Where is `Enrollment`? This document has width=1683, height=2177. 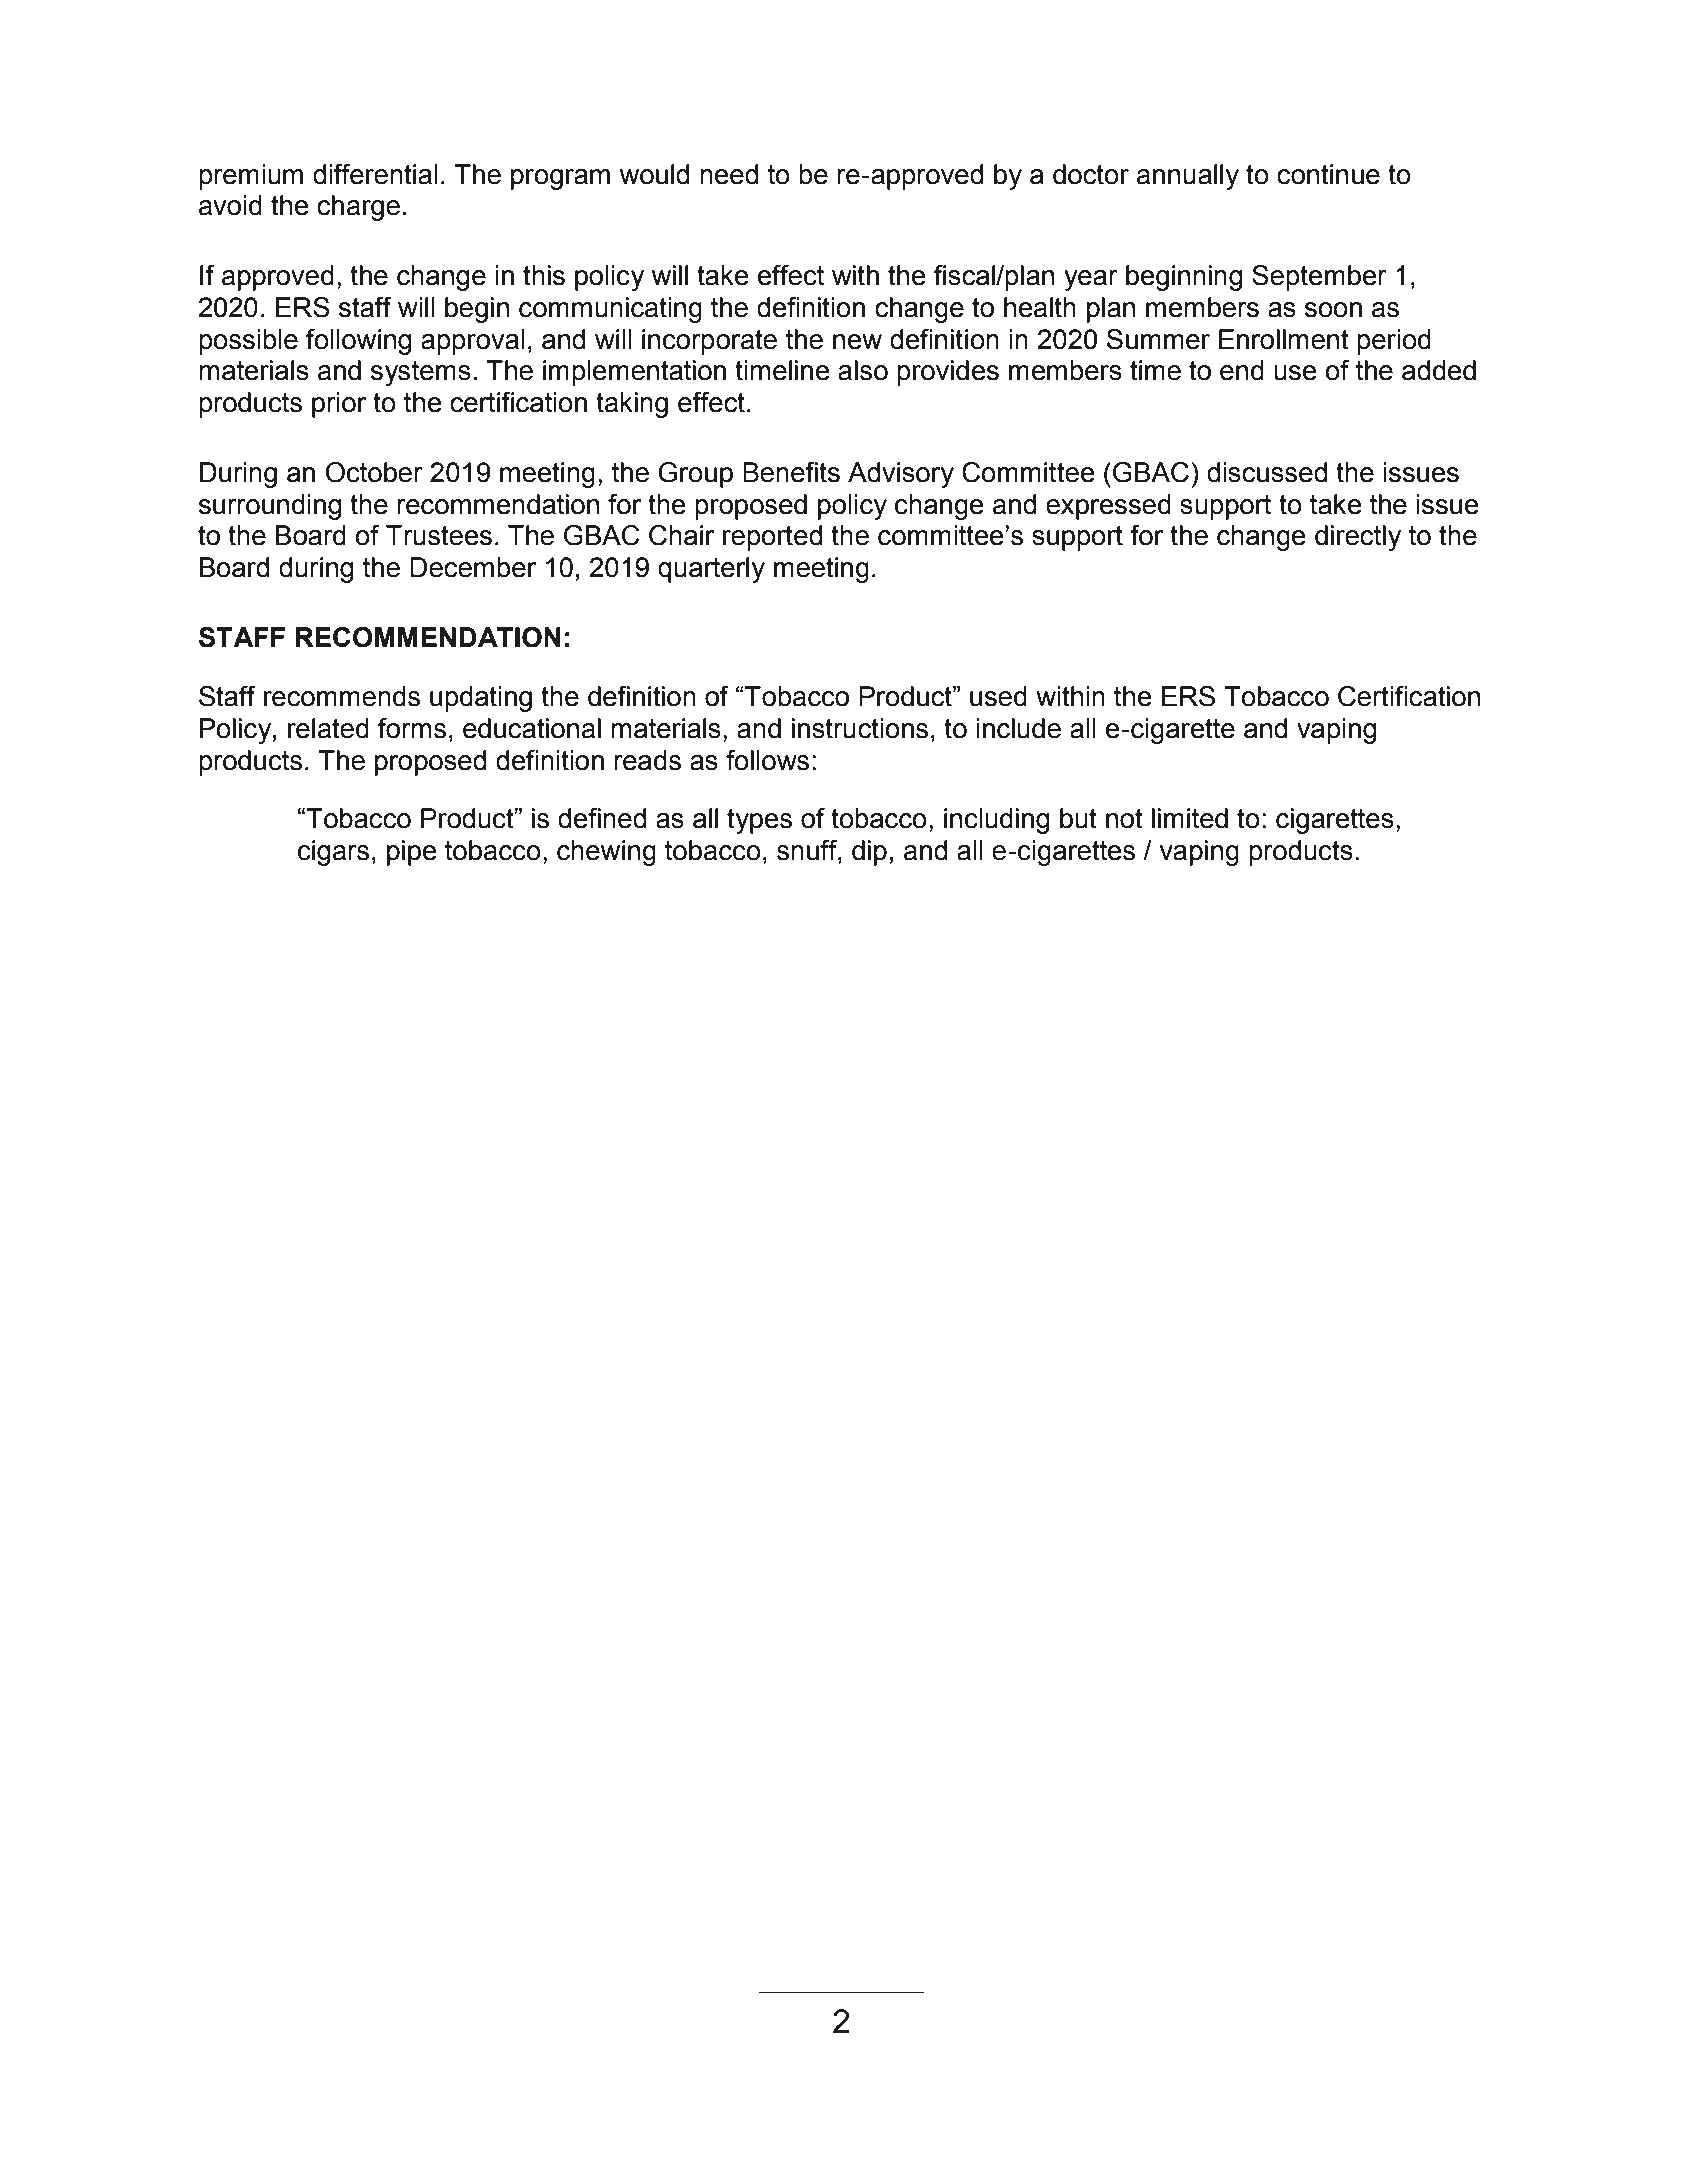
Enrollment is located at coordinates (1284, 339).
